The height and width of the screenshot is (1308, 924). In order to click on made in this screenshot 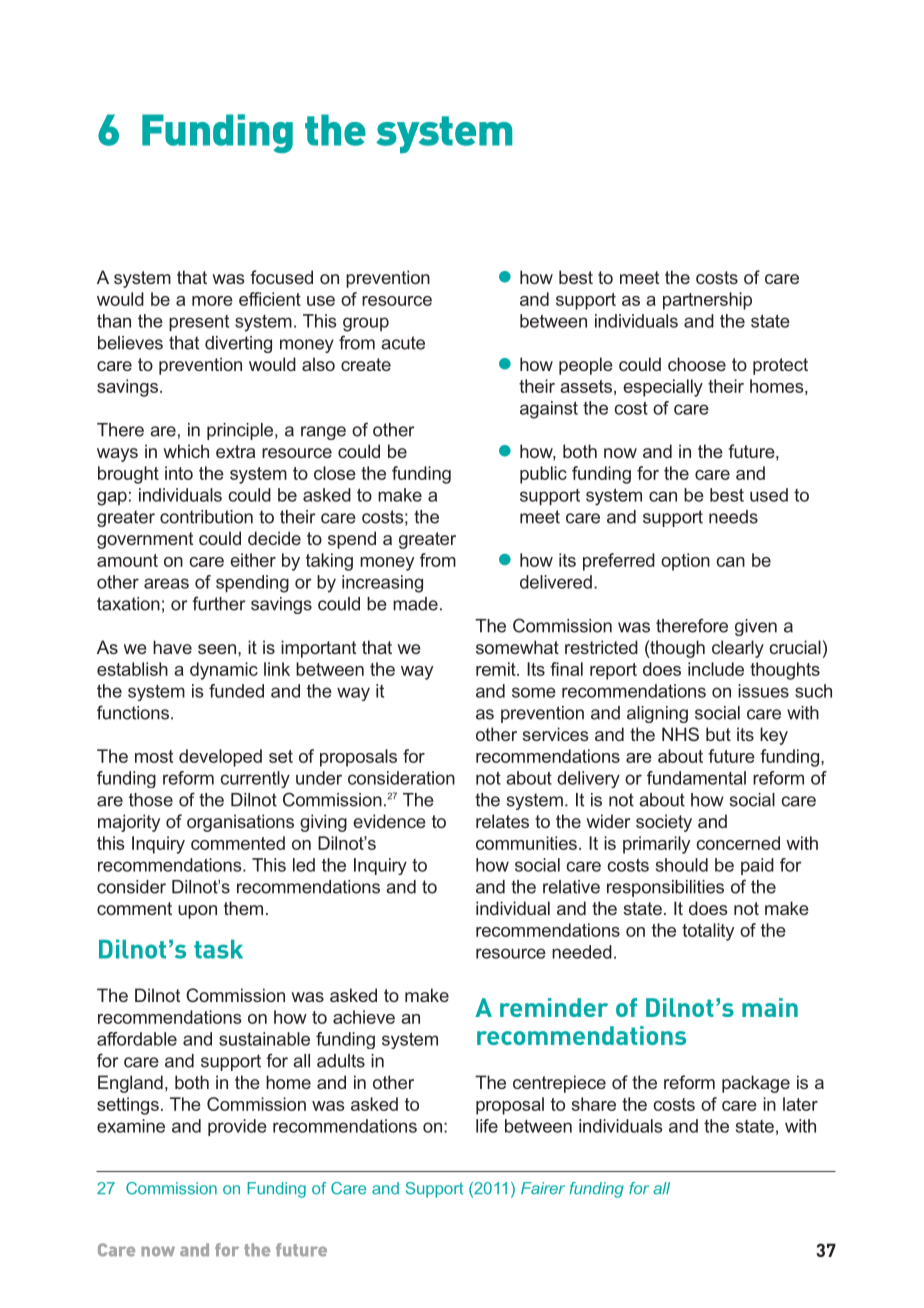, I will do `click(415, 604)`.
